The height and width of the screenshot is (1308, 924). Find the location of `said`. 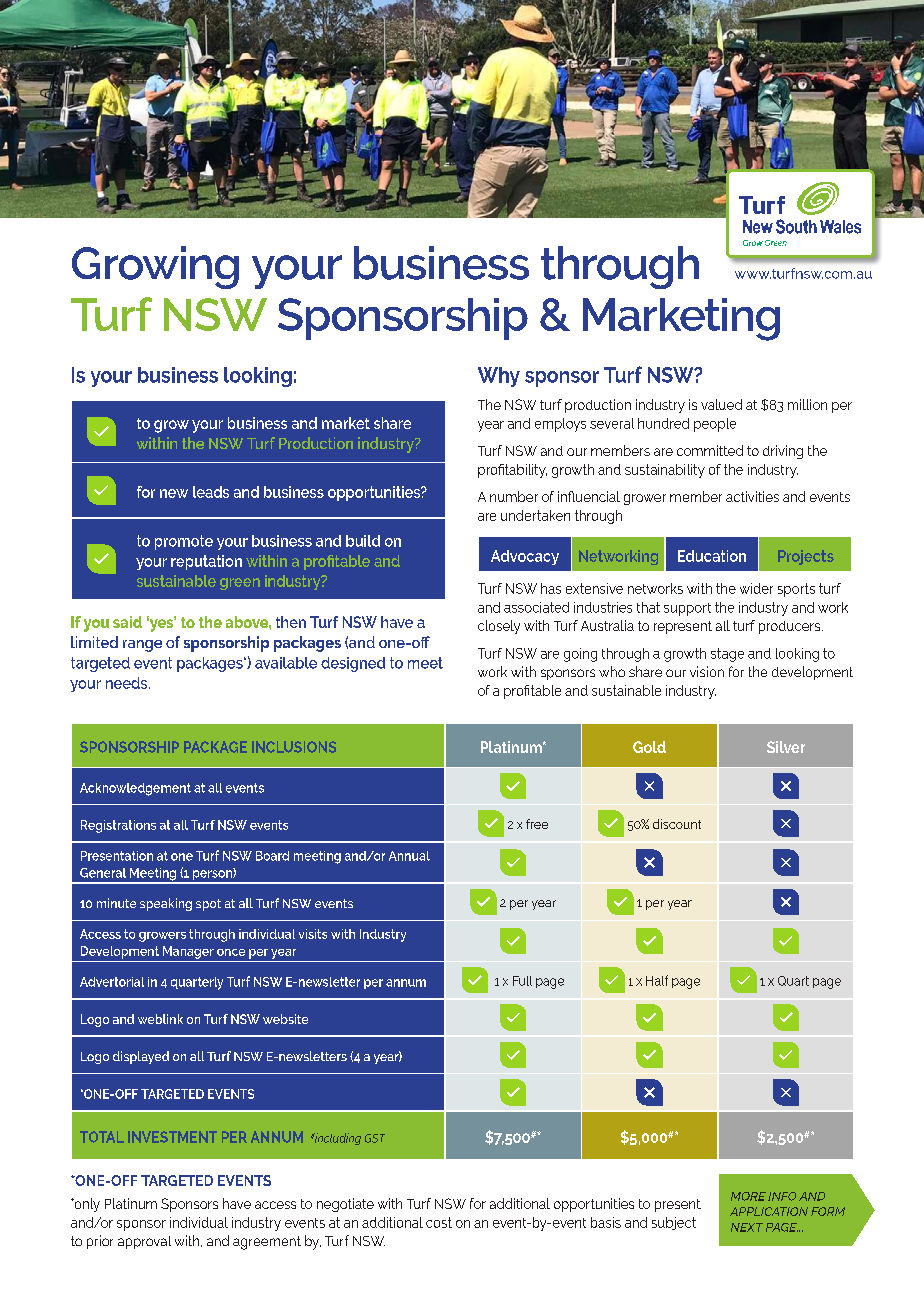

said is located at coordinates (127, 622).
